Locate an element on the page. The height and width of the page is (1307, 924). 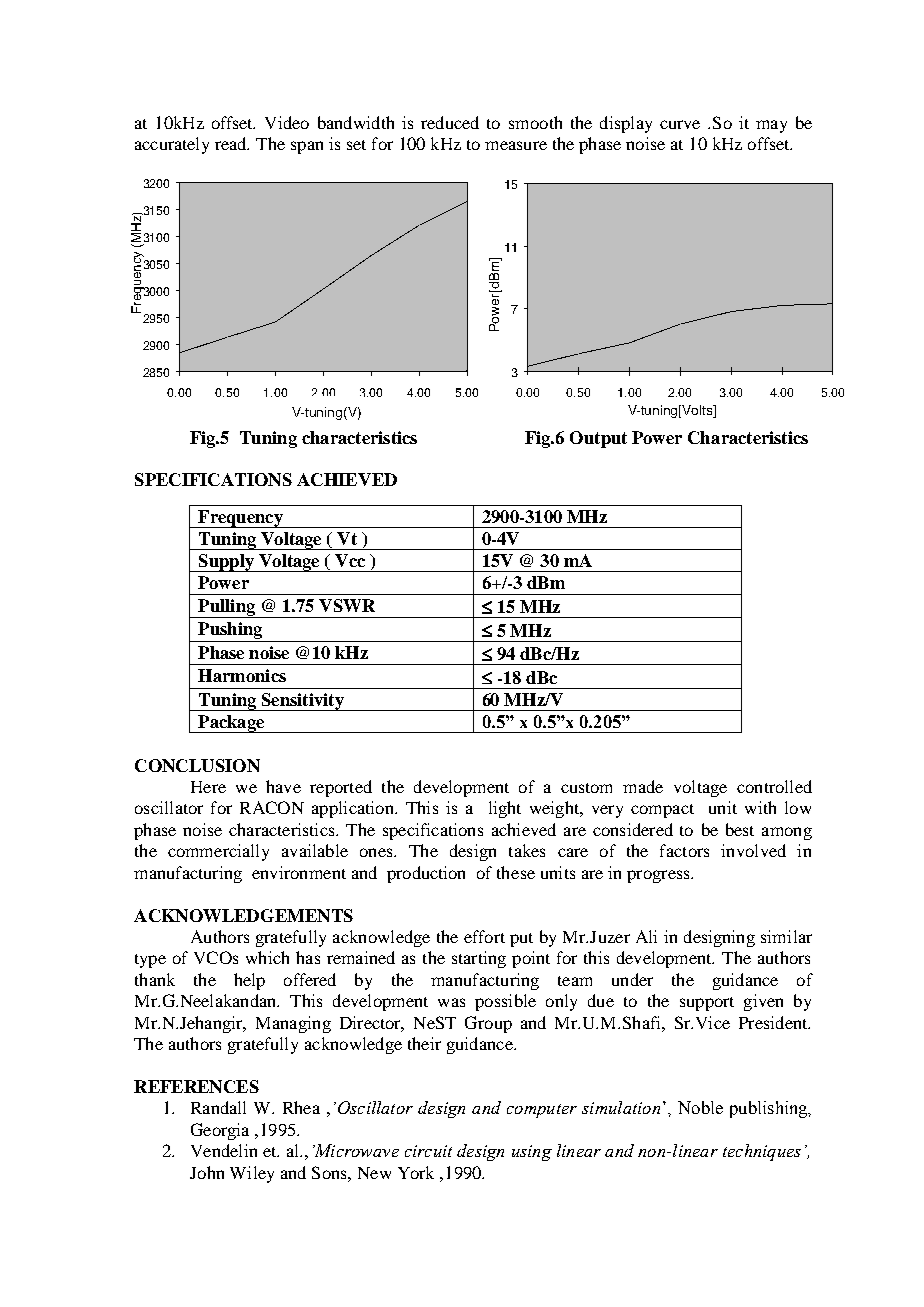
curve is located at coordinates (680, 124).
